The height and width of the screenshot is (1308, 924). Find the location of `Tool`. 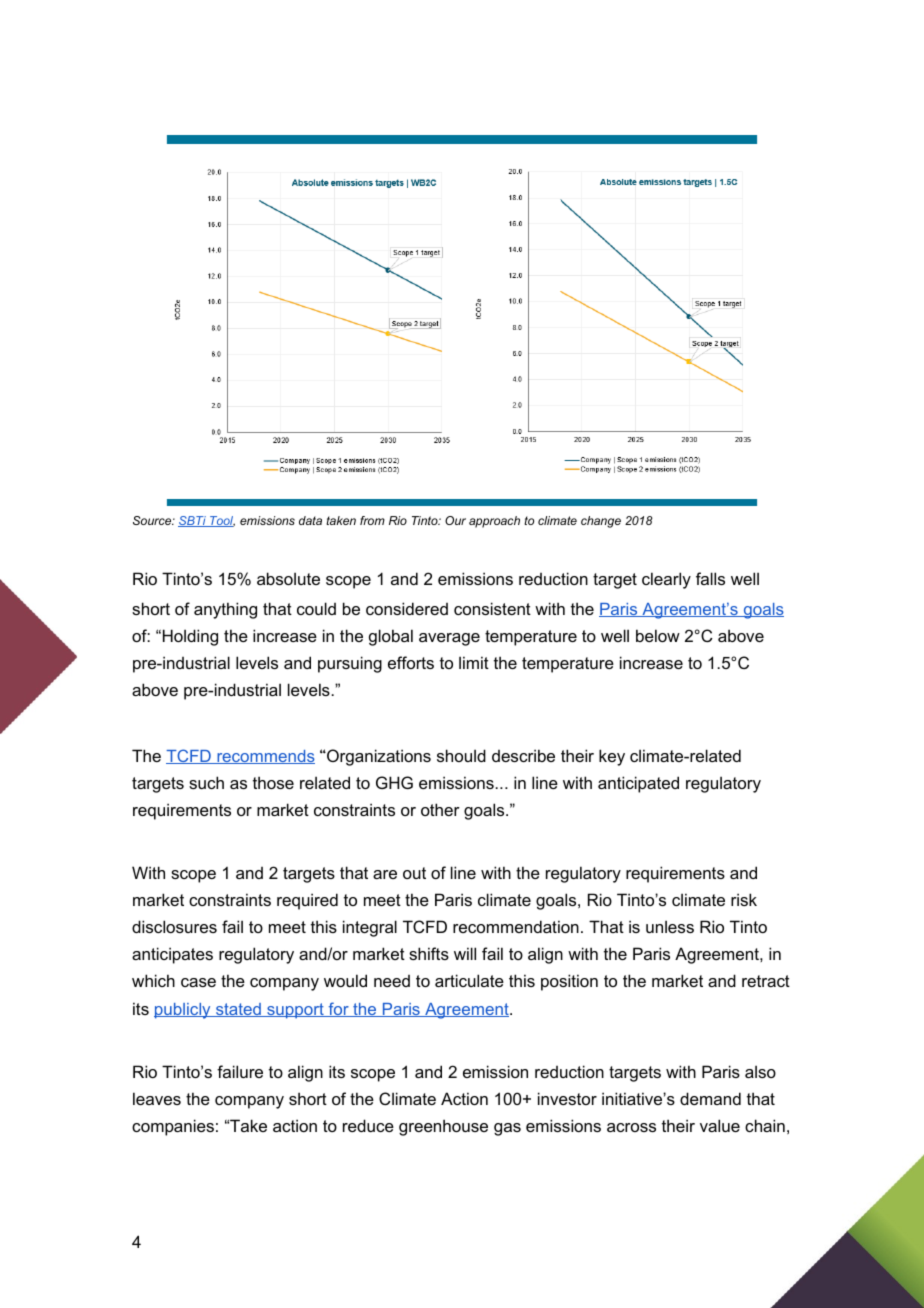

Tool is located at coordinates (221, 521).
